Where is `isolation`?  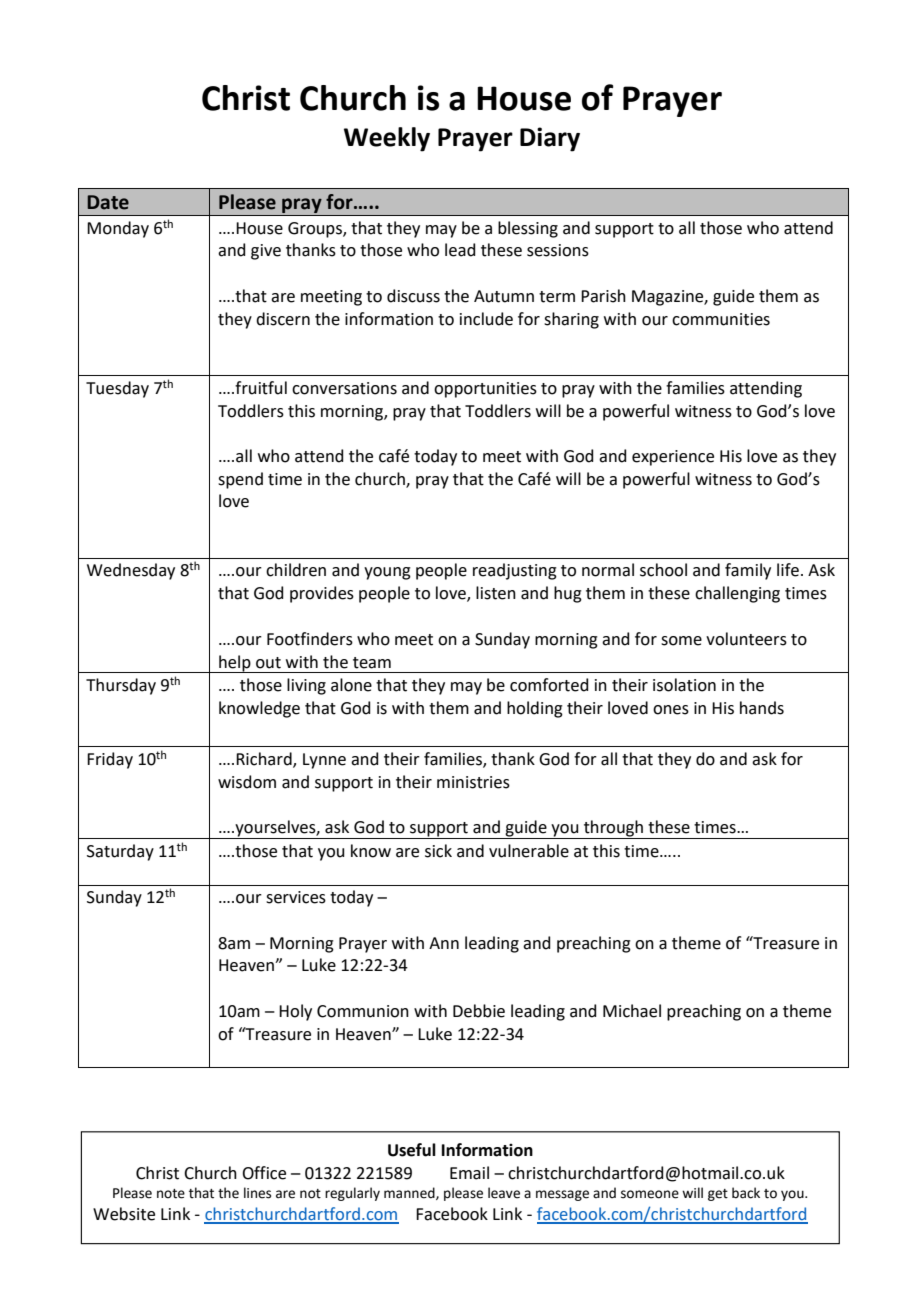
isolation is located at coordinates (684, 685).
